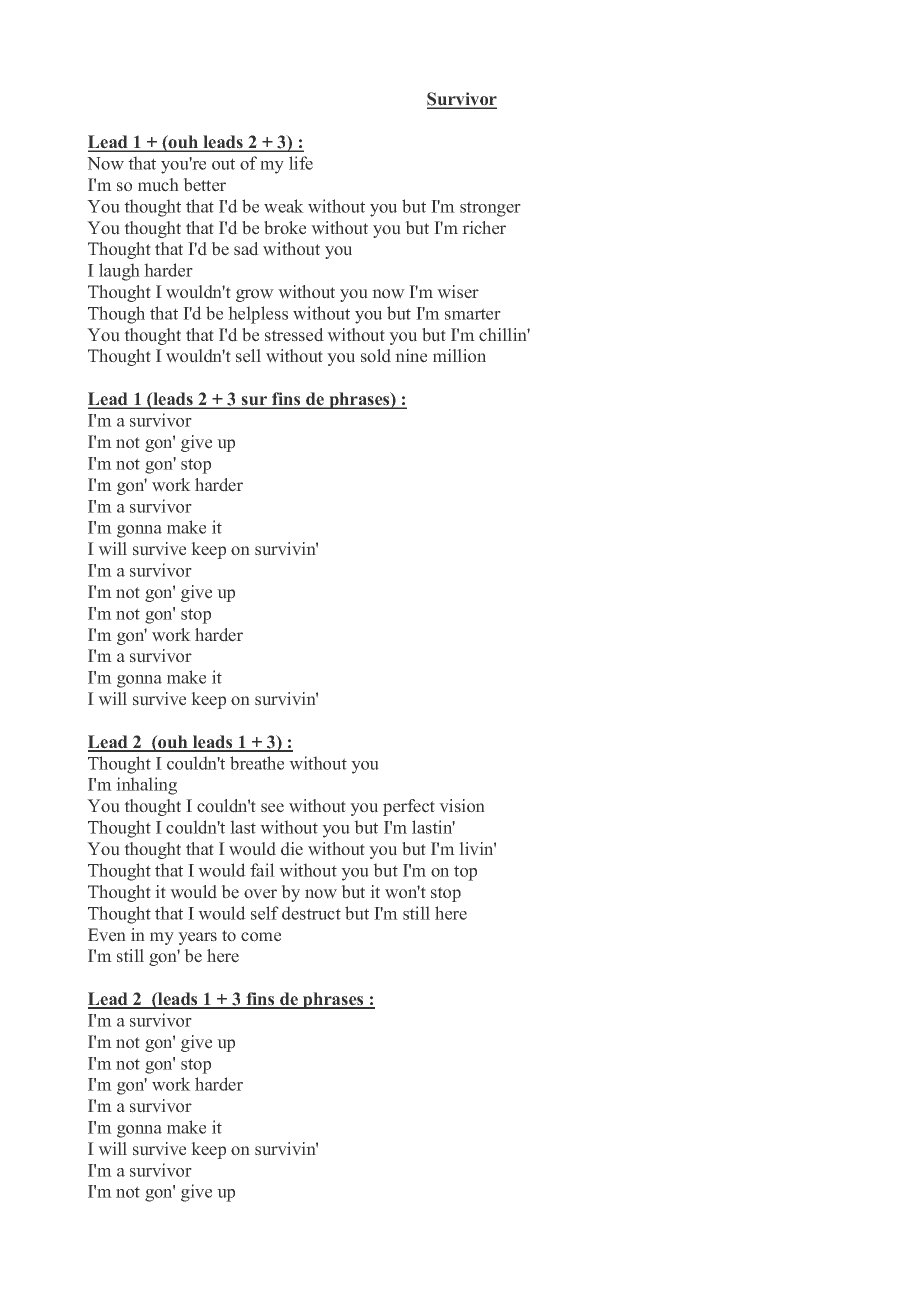 The image size is (924, 1308). What do you see at coordinates (311, 913) in the screenshot?
I see `destruct` at bounding box center [311, 913].
